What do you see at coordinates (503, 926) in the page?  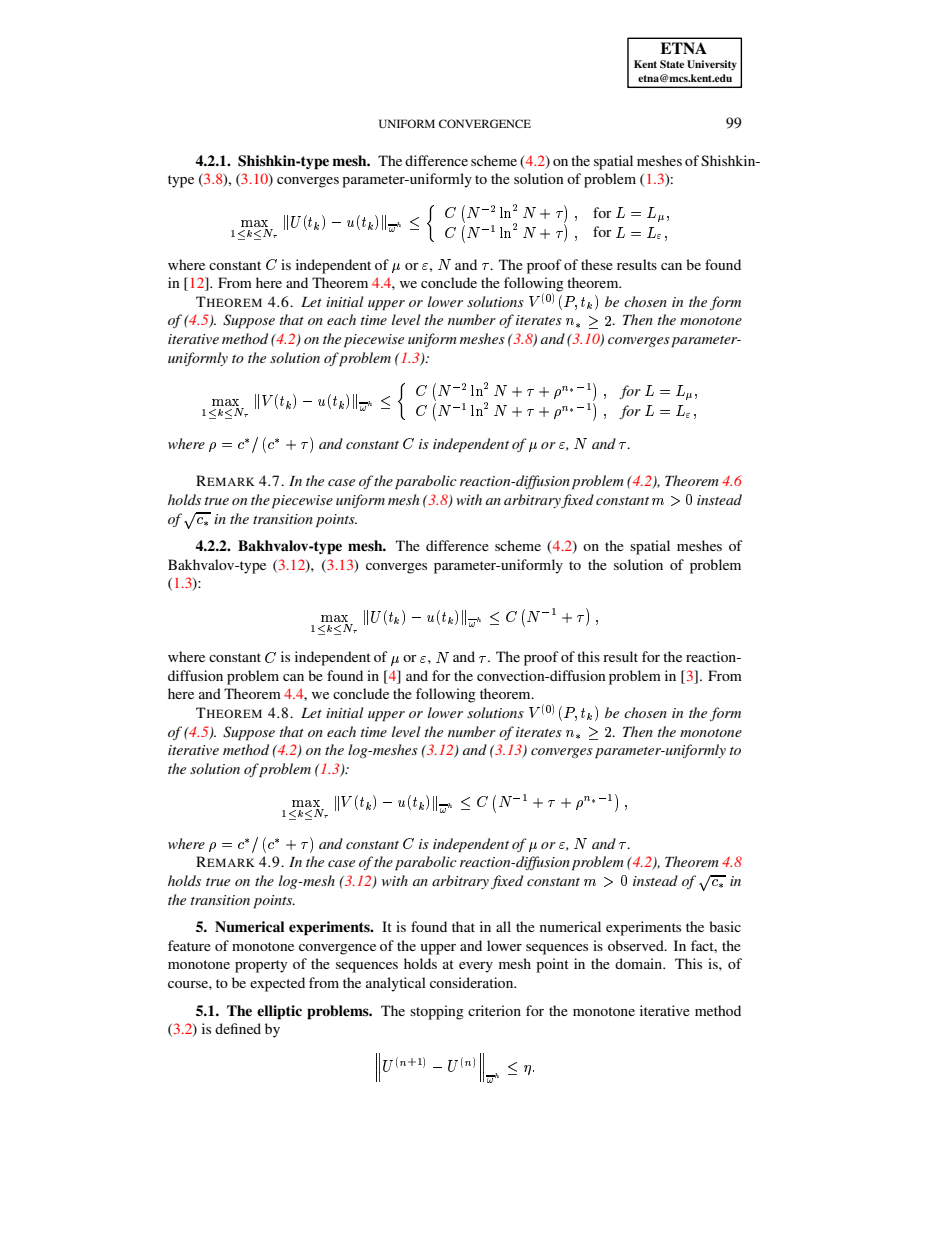 I see `all` at bounding box center [503, 926].
